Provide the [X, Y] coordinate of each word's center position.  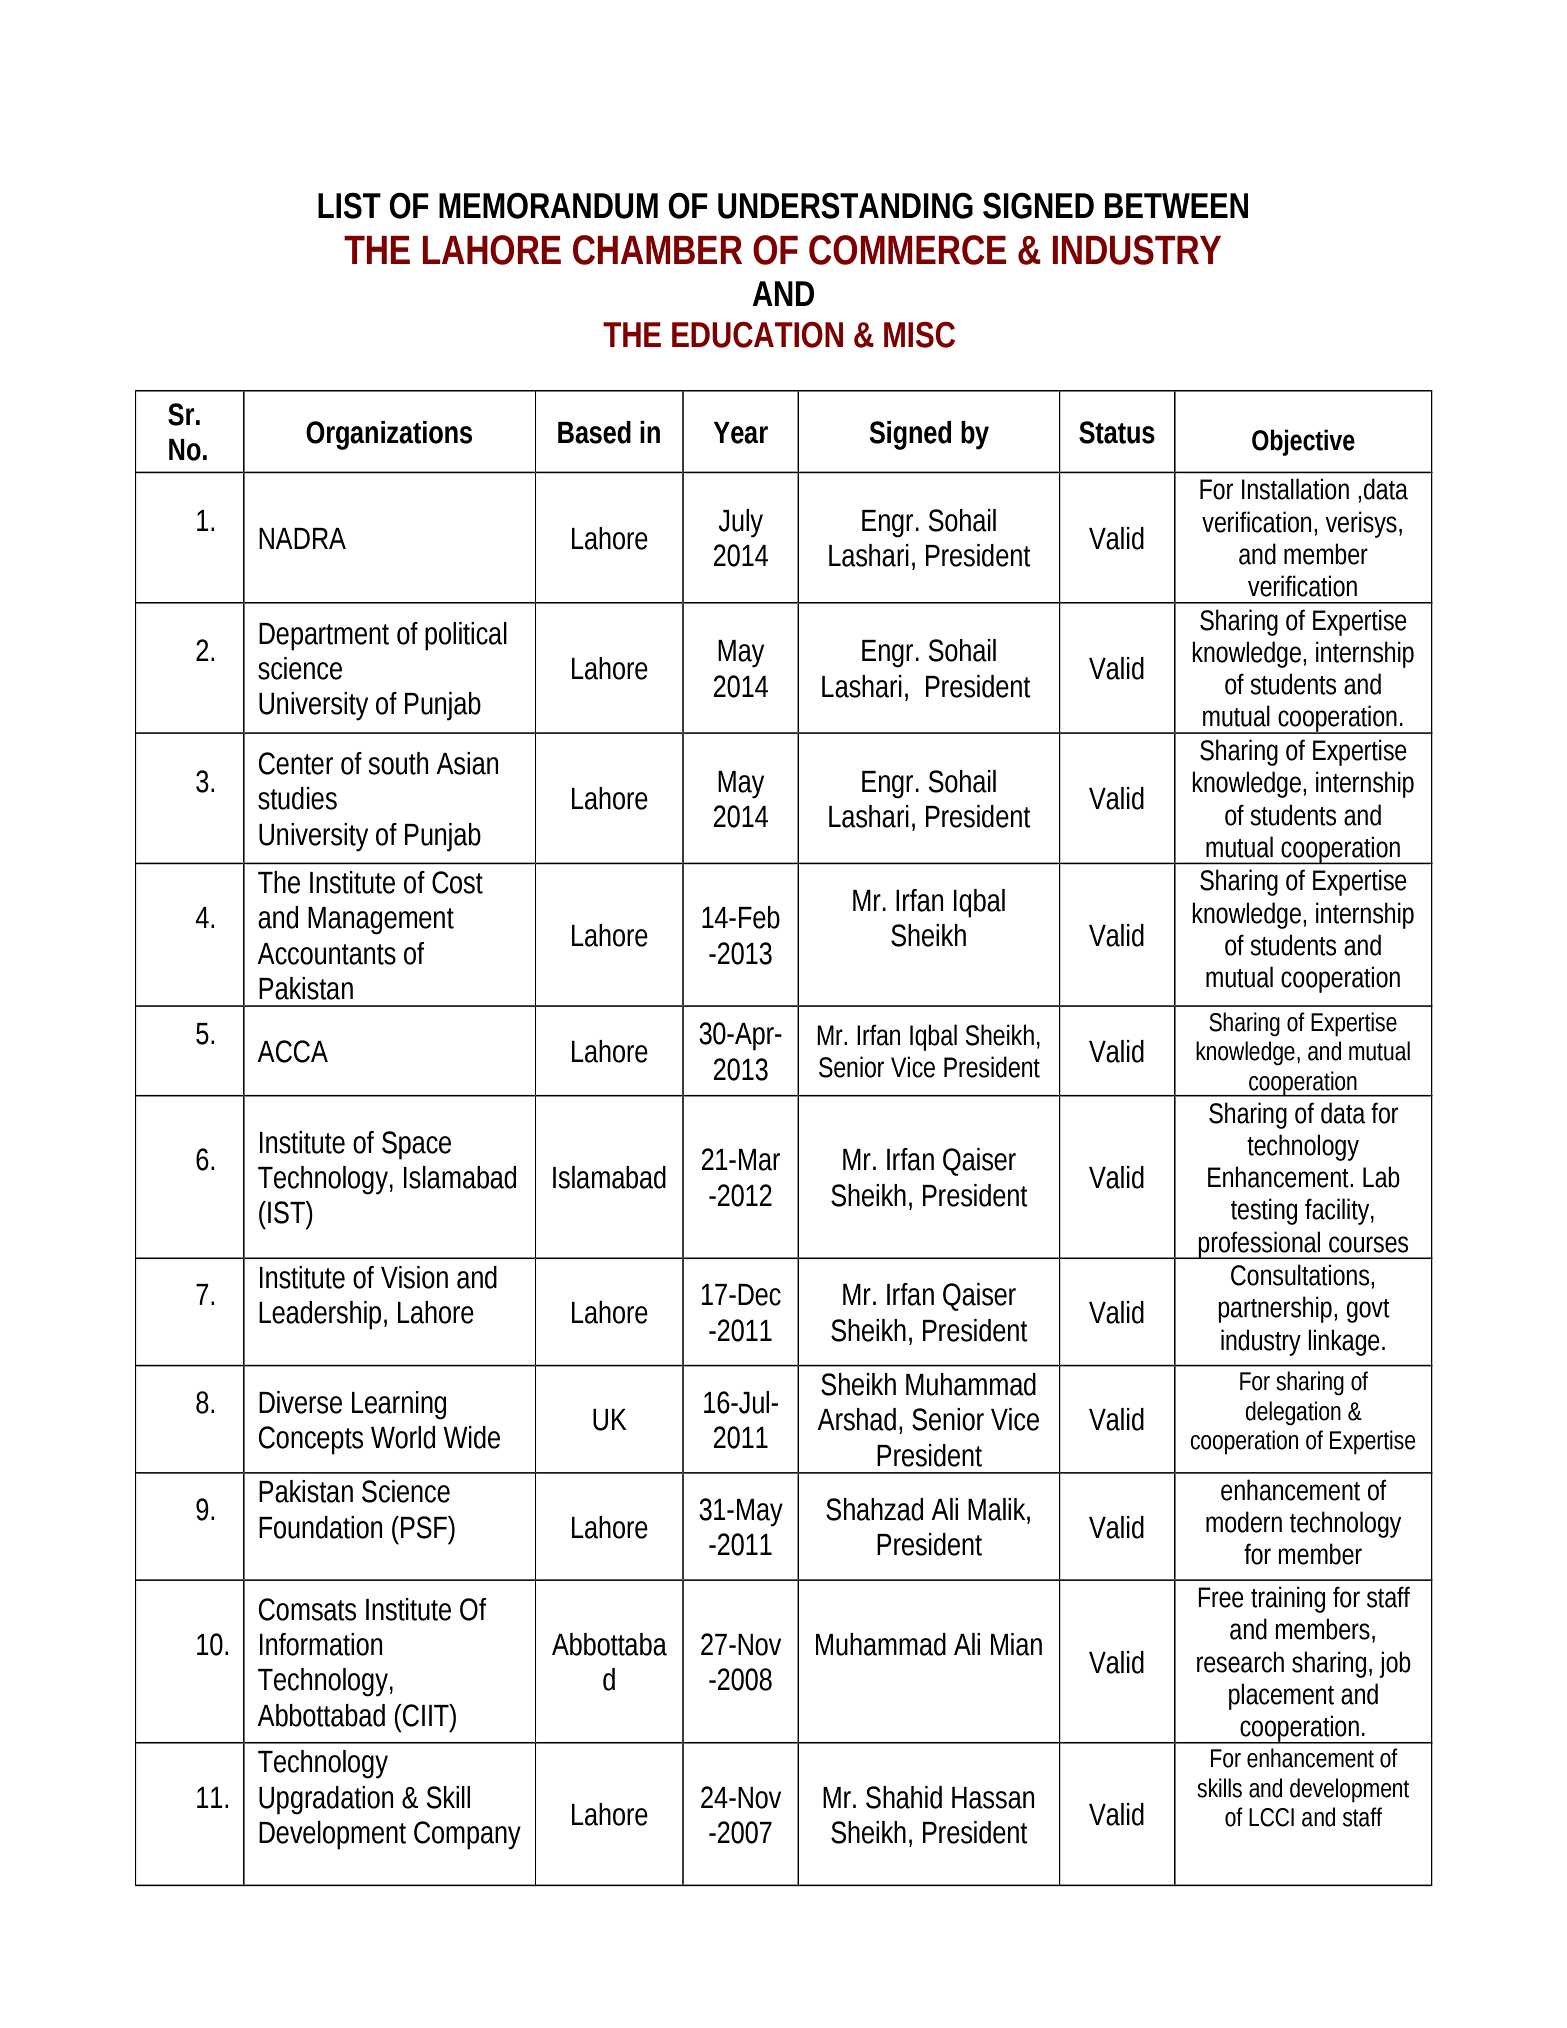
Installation [1295, 489]
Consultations [1301, 1275]
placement [1281, 1696]
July [740, 523]
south [398, 763]
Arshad [856, 1419]
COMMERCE [907, 250]
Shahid [904, 1797]
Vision [414, 1277]
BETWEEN [1176, 205]
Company [467, 1835]
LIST [349, 205]
